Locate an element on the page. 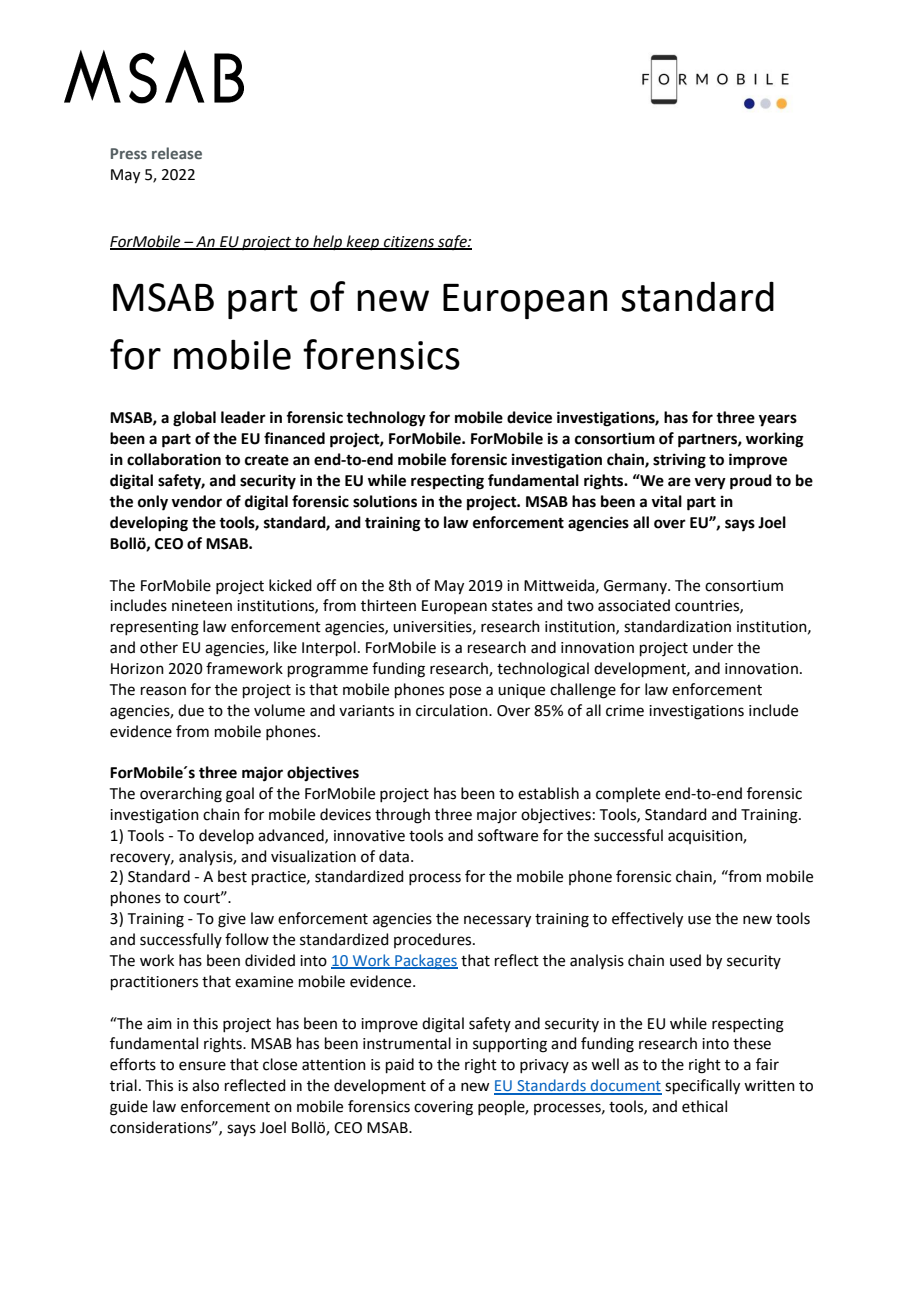  also is located at coordinates (205, 1085).
